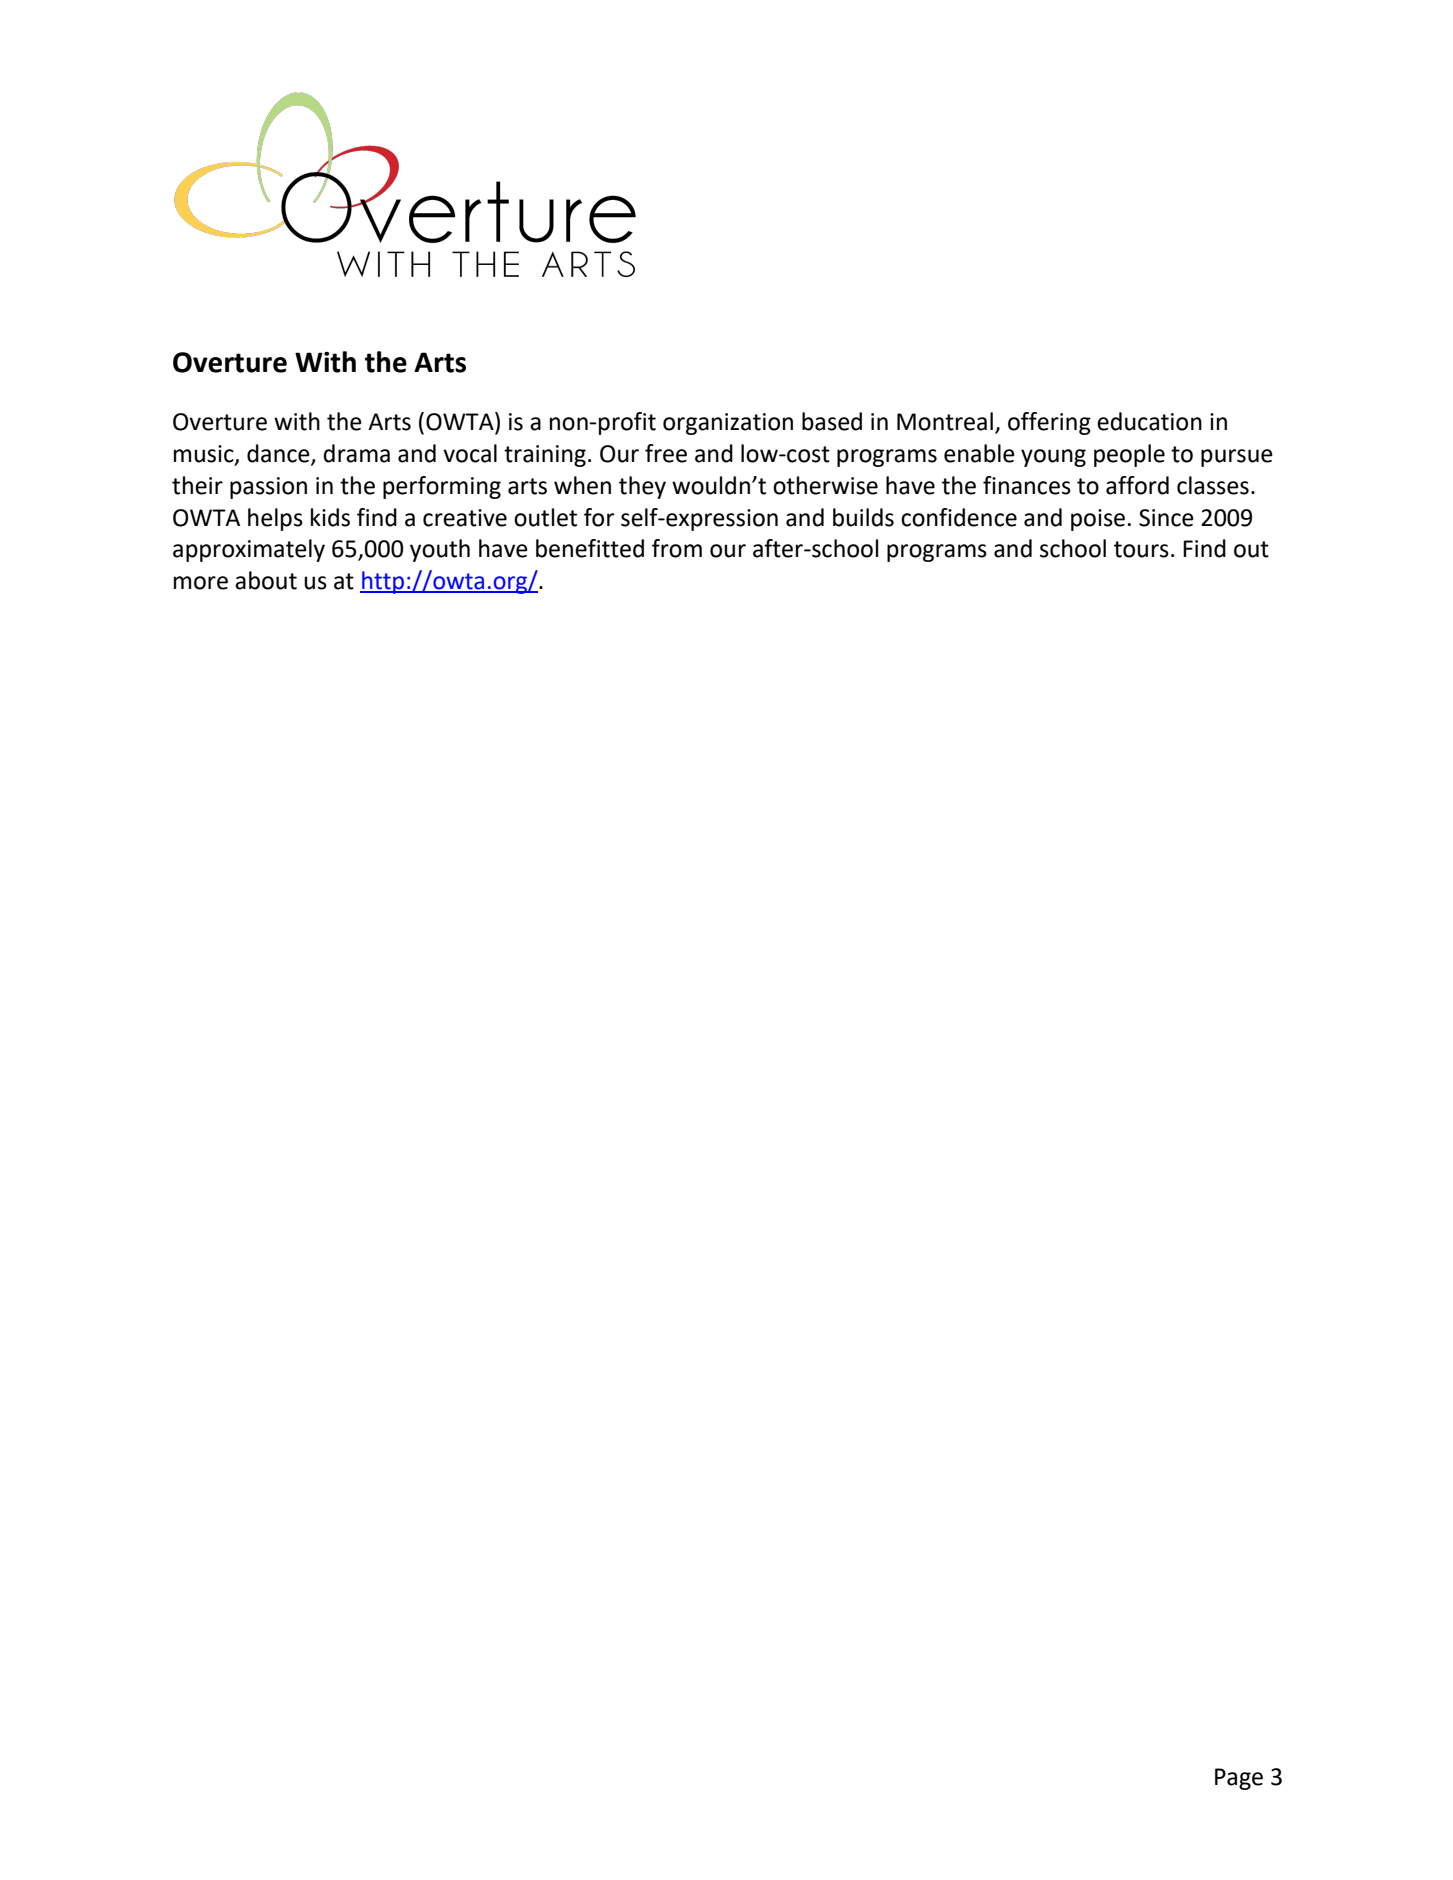 Image resolution: width=1453 pixels, height=1880 pixels. I want to click on people, so click(1129, 455).
